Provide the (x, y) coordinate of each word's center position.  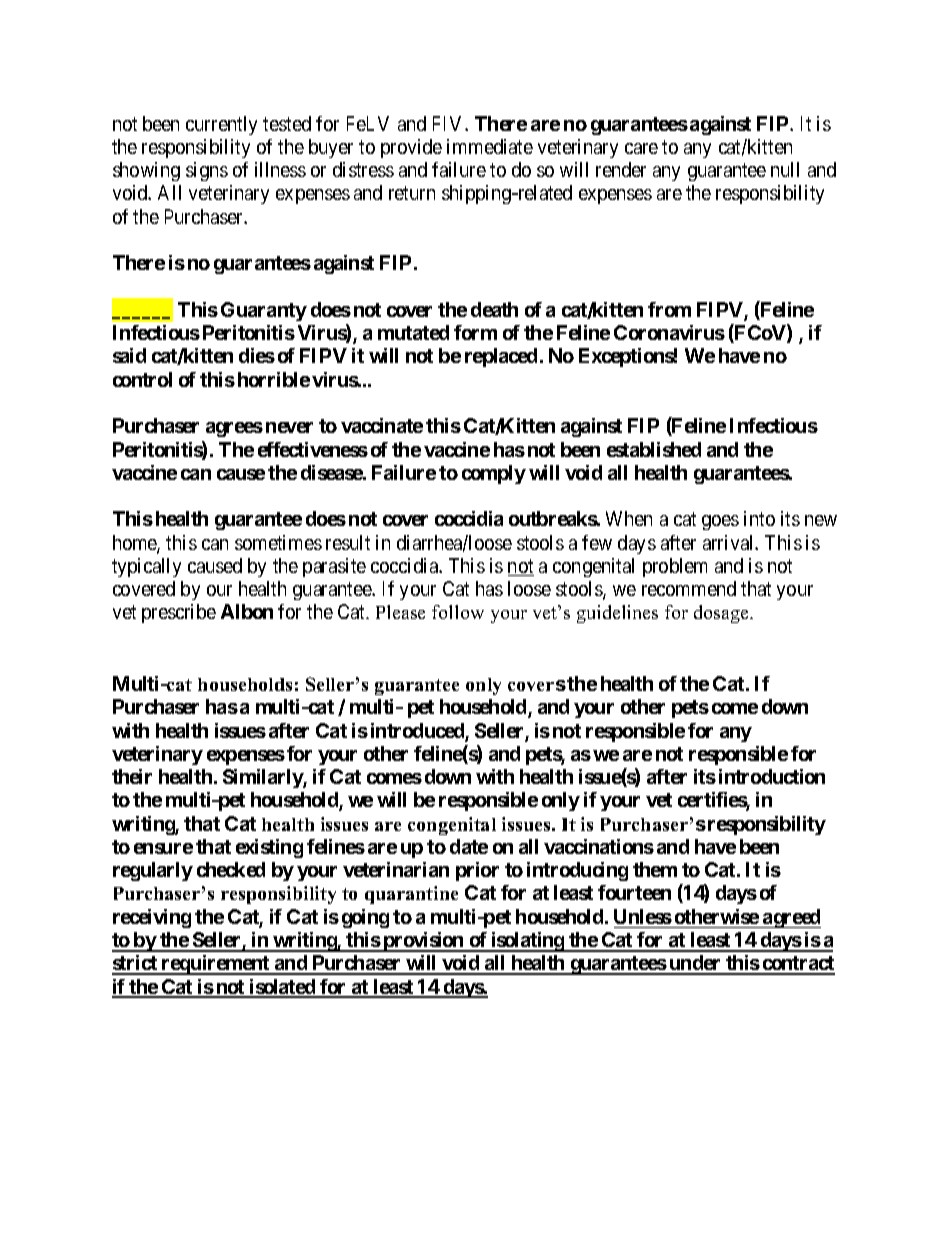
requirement (216, 965)
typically (146, 567)
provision (423, 942)
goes (720, 522)
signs (207, 171)
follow (458, 612)
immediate (490, 146)
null (785, 169)
